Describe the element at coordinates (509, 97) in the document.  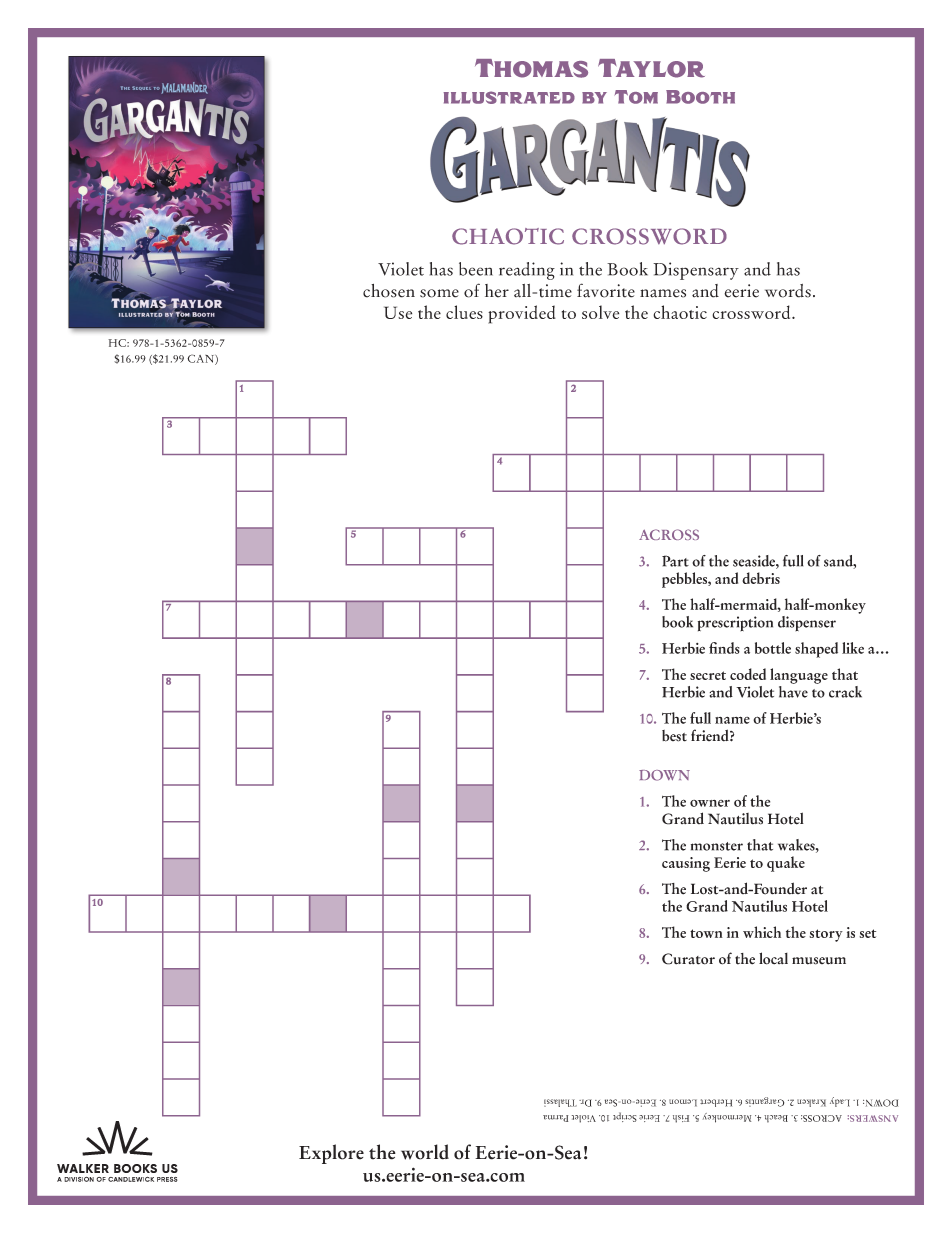
I see `illustrated` at that location.
